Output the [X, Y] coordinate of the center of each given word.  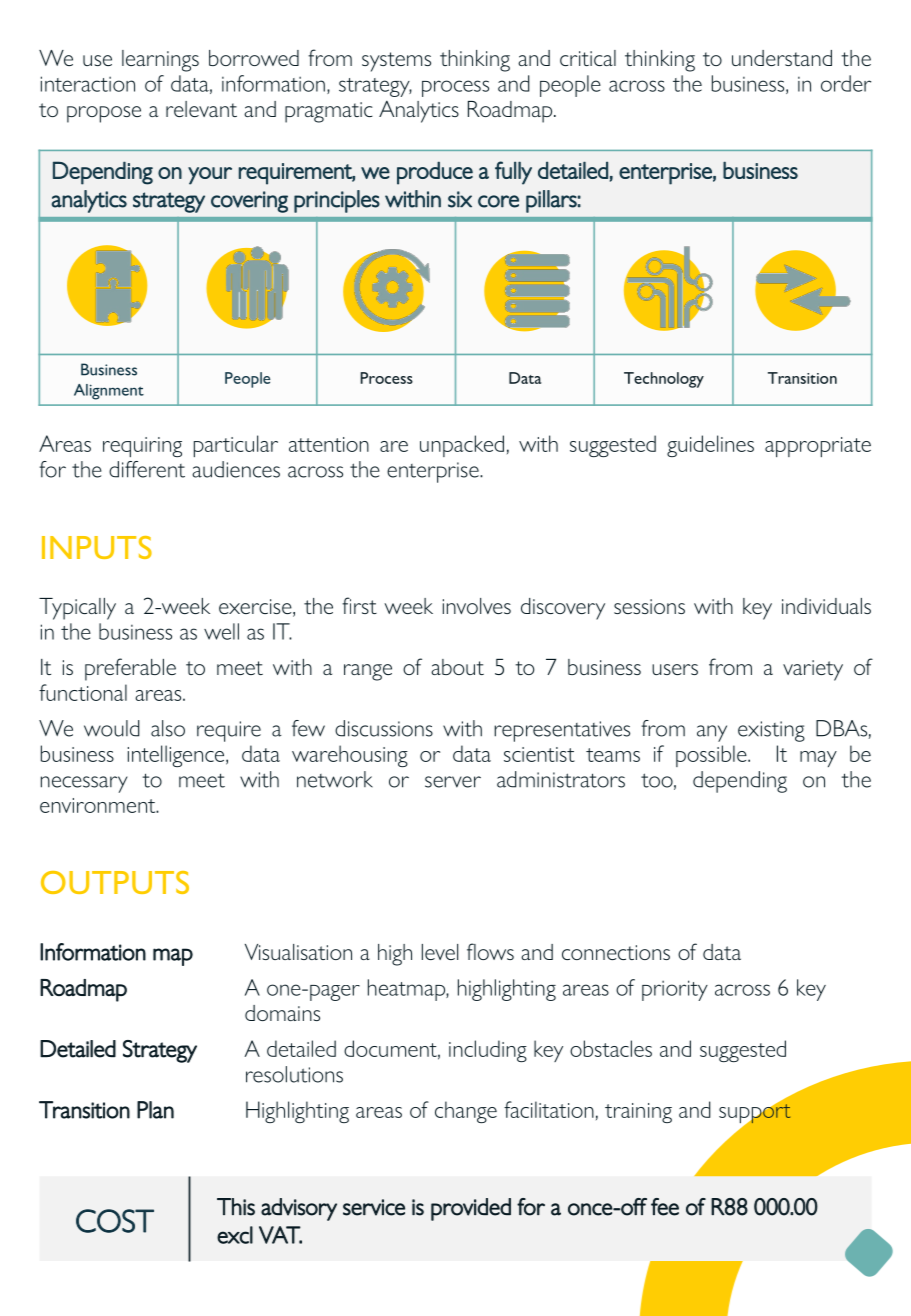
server [453, 782]
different [147, 469]
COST [115, 1221]
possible [712, 756]
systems [396, 62]
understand [782, 58]
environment [99, 805]
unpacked [462, 446]
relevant [201, 109]
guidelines [710, 446]
